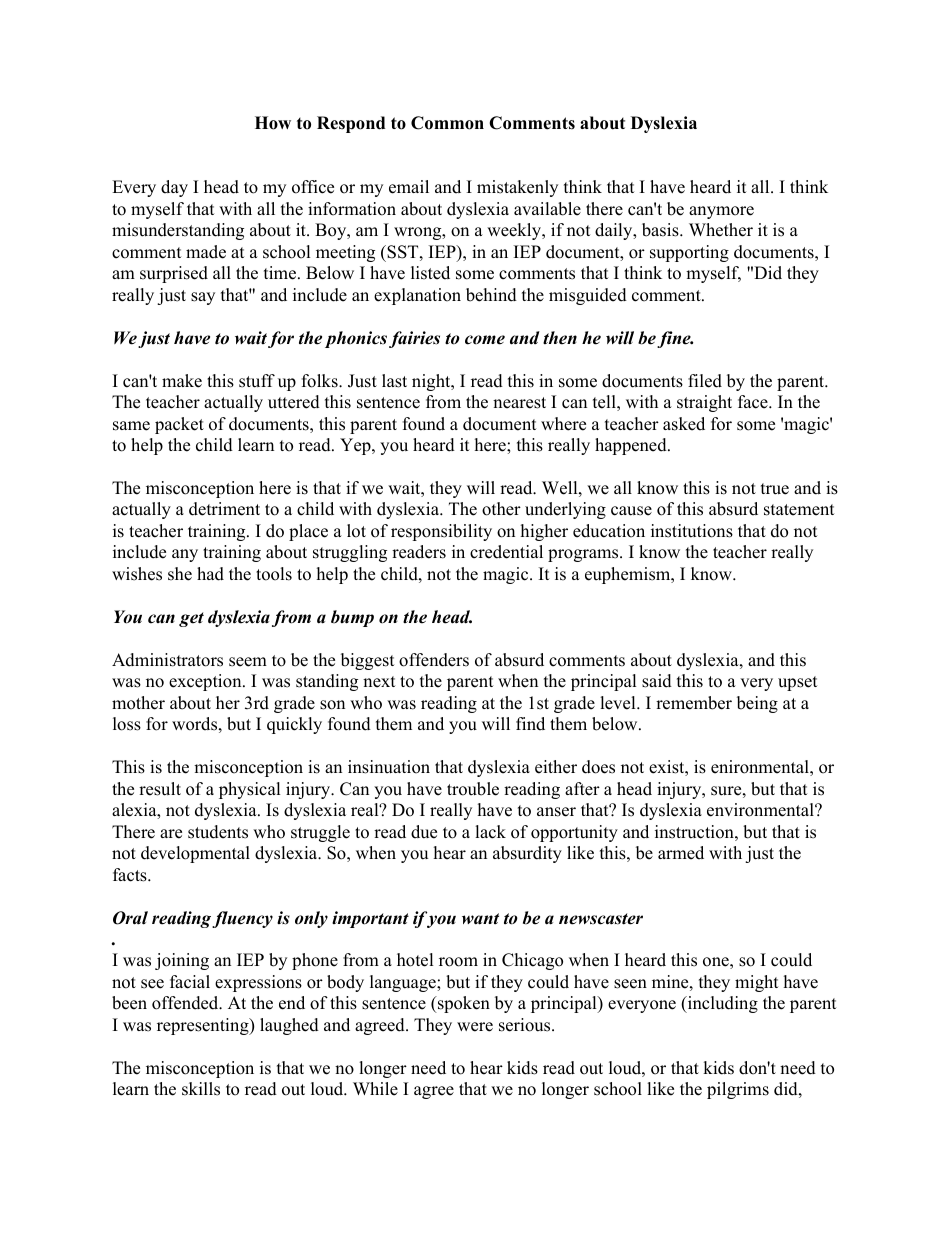  What do you see at coordinates (179, 425) in the image?
I see `packet` at bounding box center [179, 425].
